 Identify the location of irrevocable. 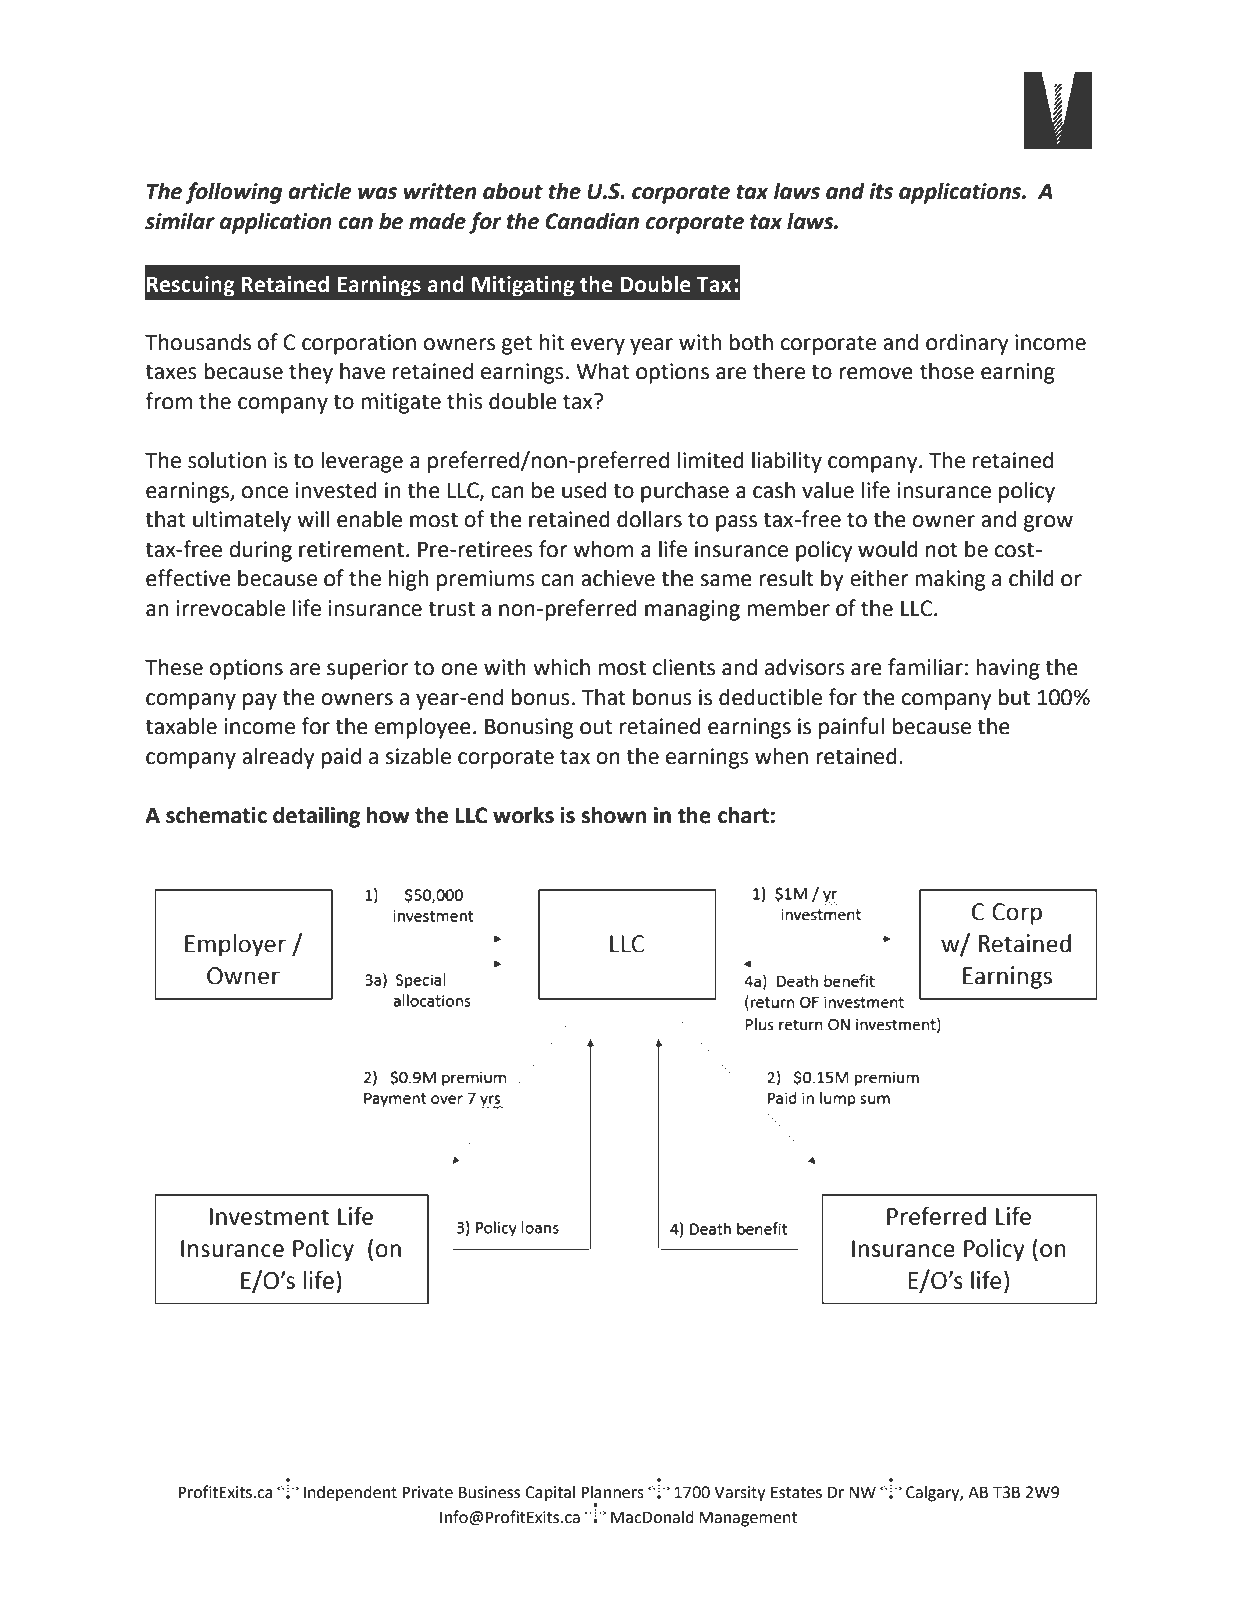
(231, 608).
